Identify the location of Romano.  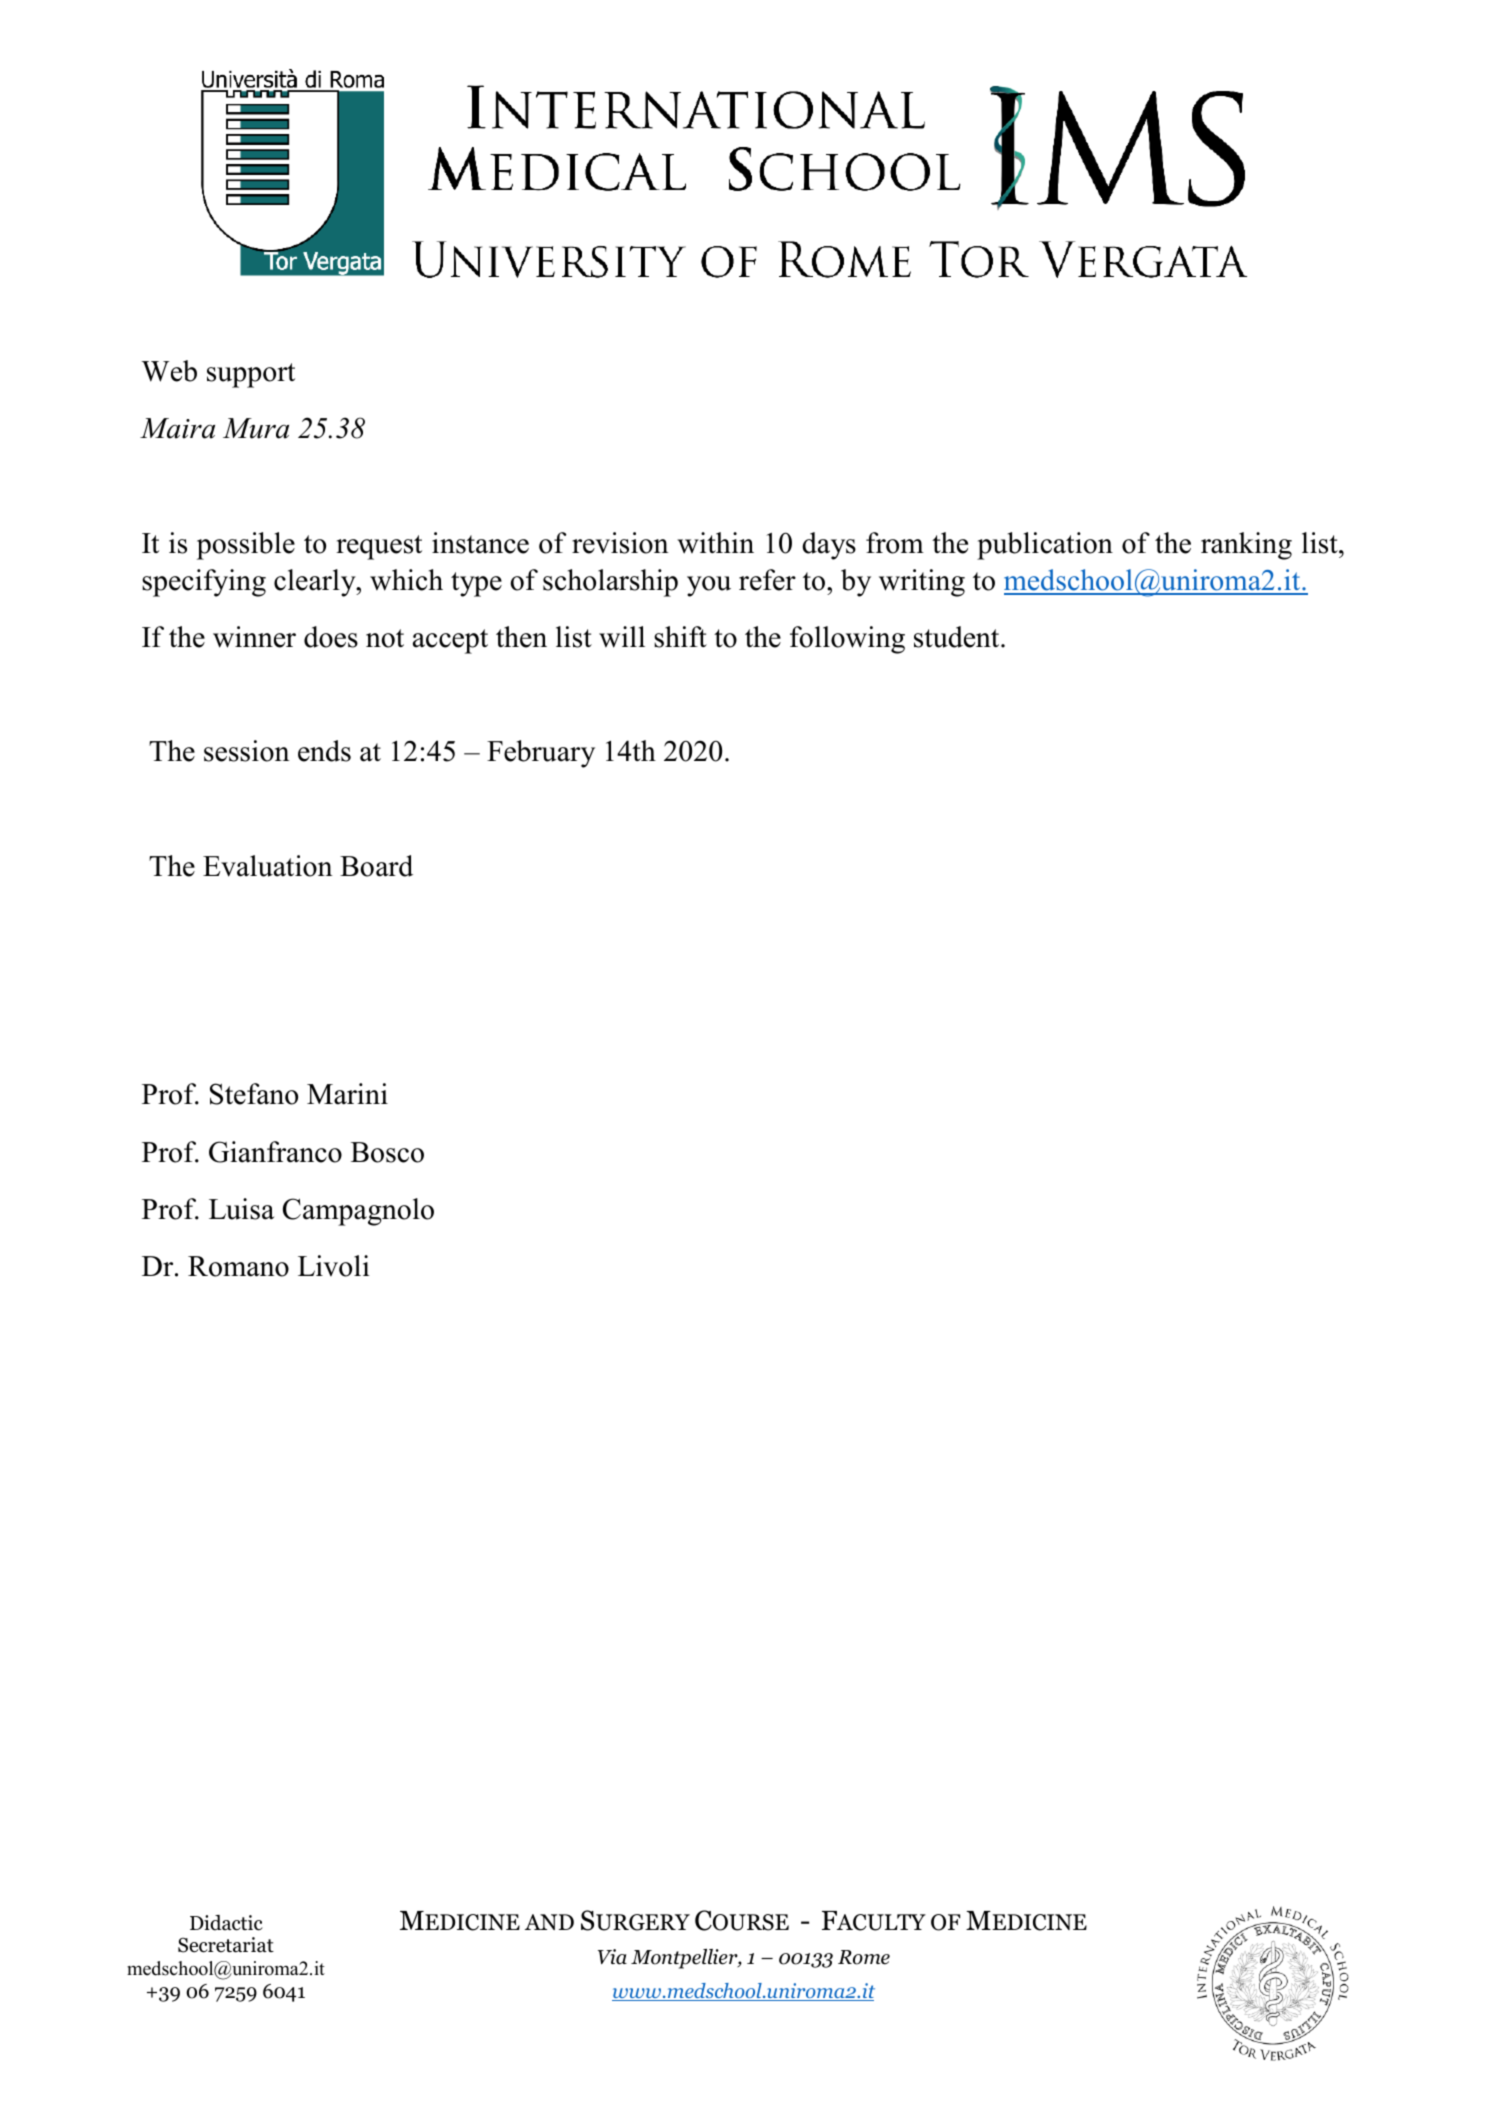
(238, 1266).
